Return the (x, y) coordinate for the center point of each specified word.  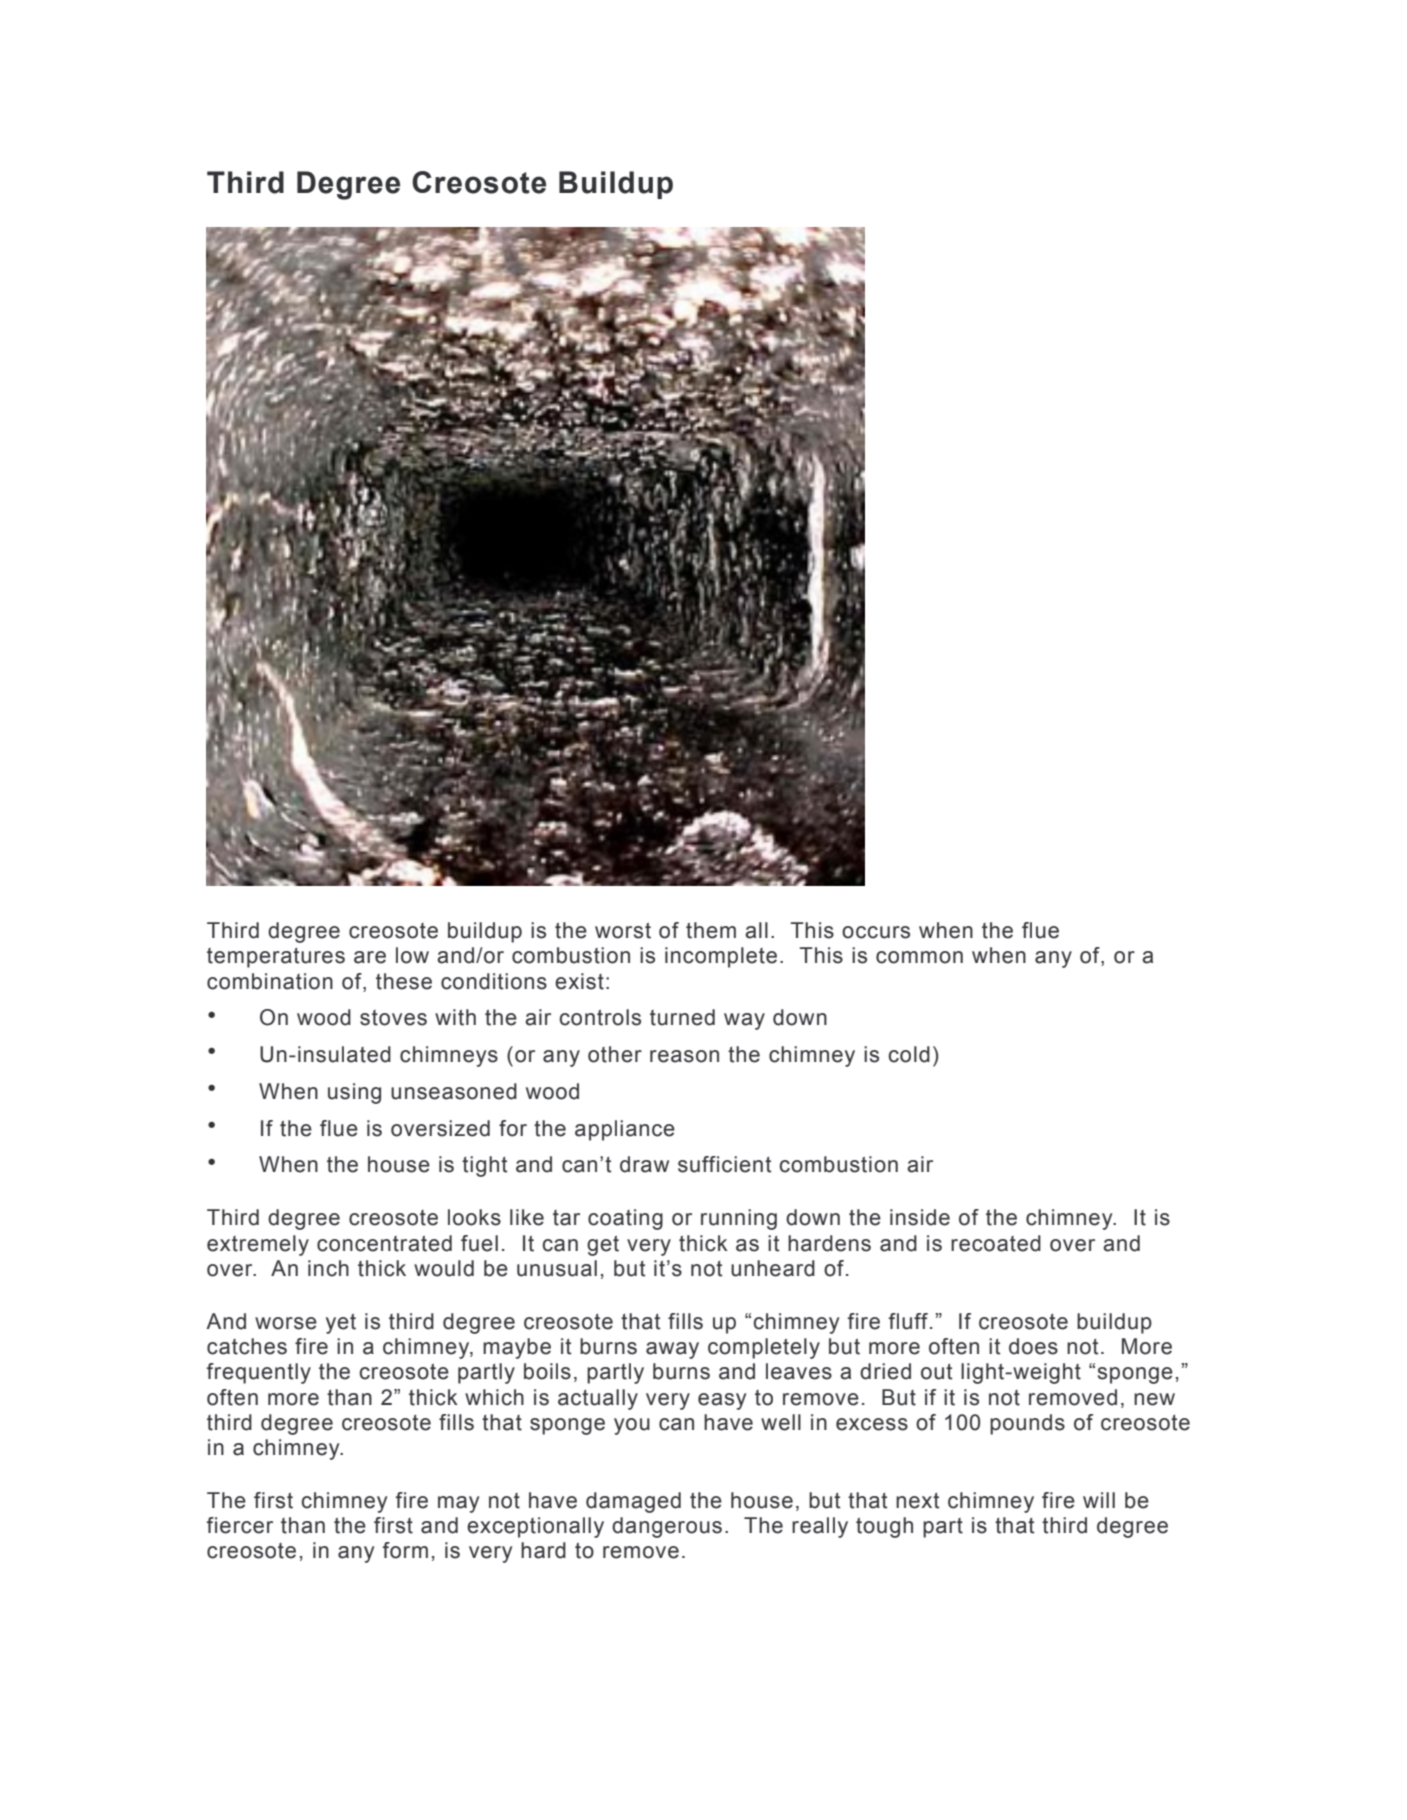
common (919, 957)
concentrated (384, 1243)
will (1099, 1500)
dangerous (667, 1527)
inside (920, 1217)
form (405, 1550)
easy (722, 1401)
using (354, 1093)
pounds (1027, 1424)
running (739, 1219)
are (370, 957)
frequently (258, 1373)
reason (684, 1056)
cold (909, 1054)
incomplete (721, 957)
